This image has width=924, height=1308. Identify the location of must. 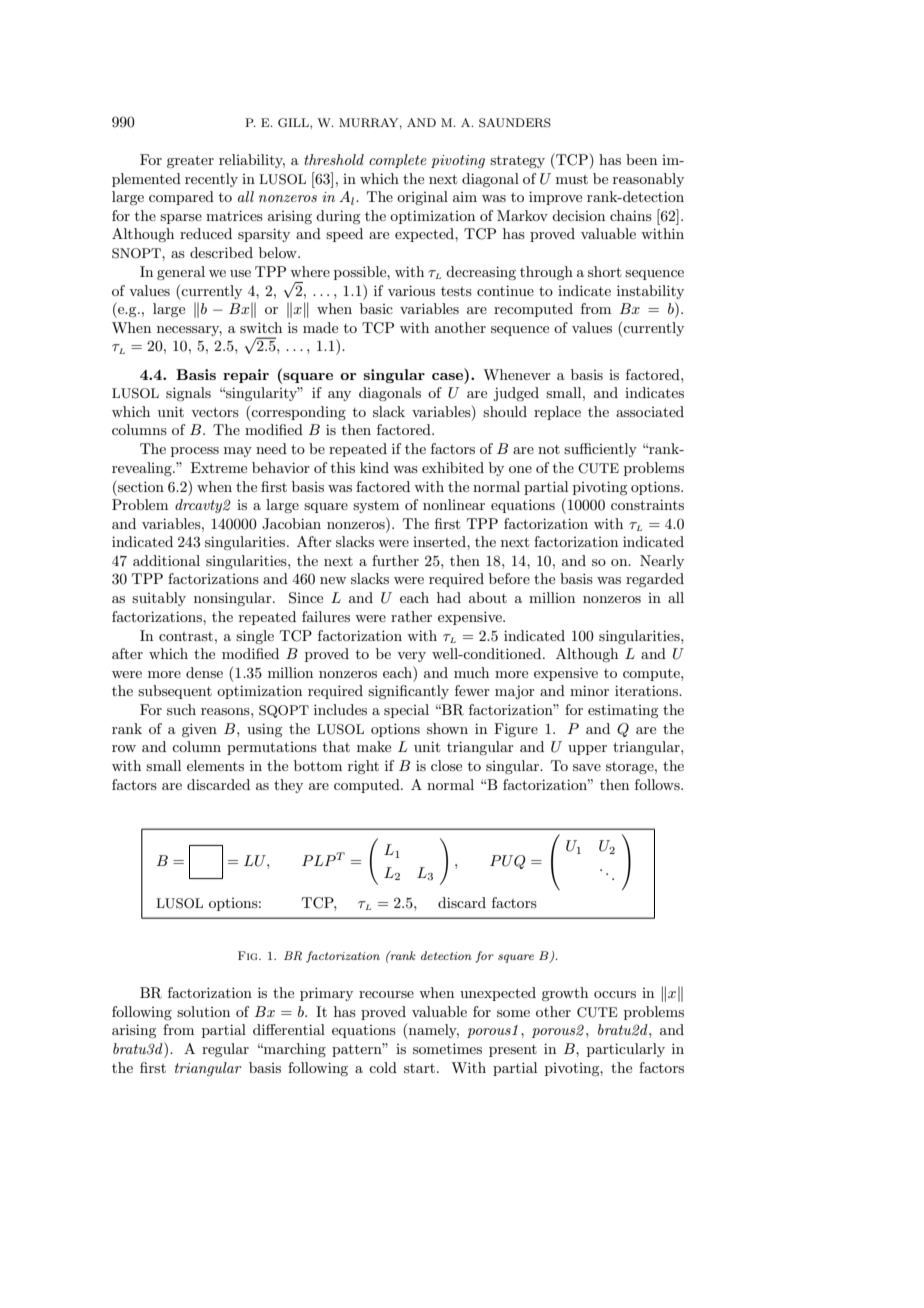
(572, 179).
